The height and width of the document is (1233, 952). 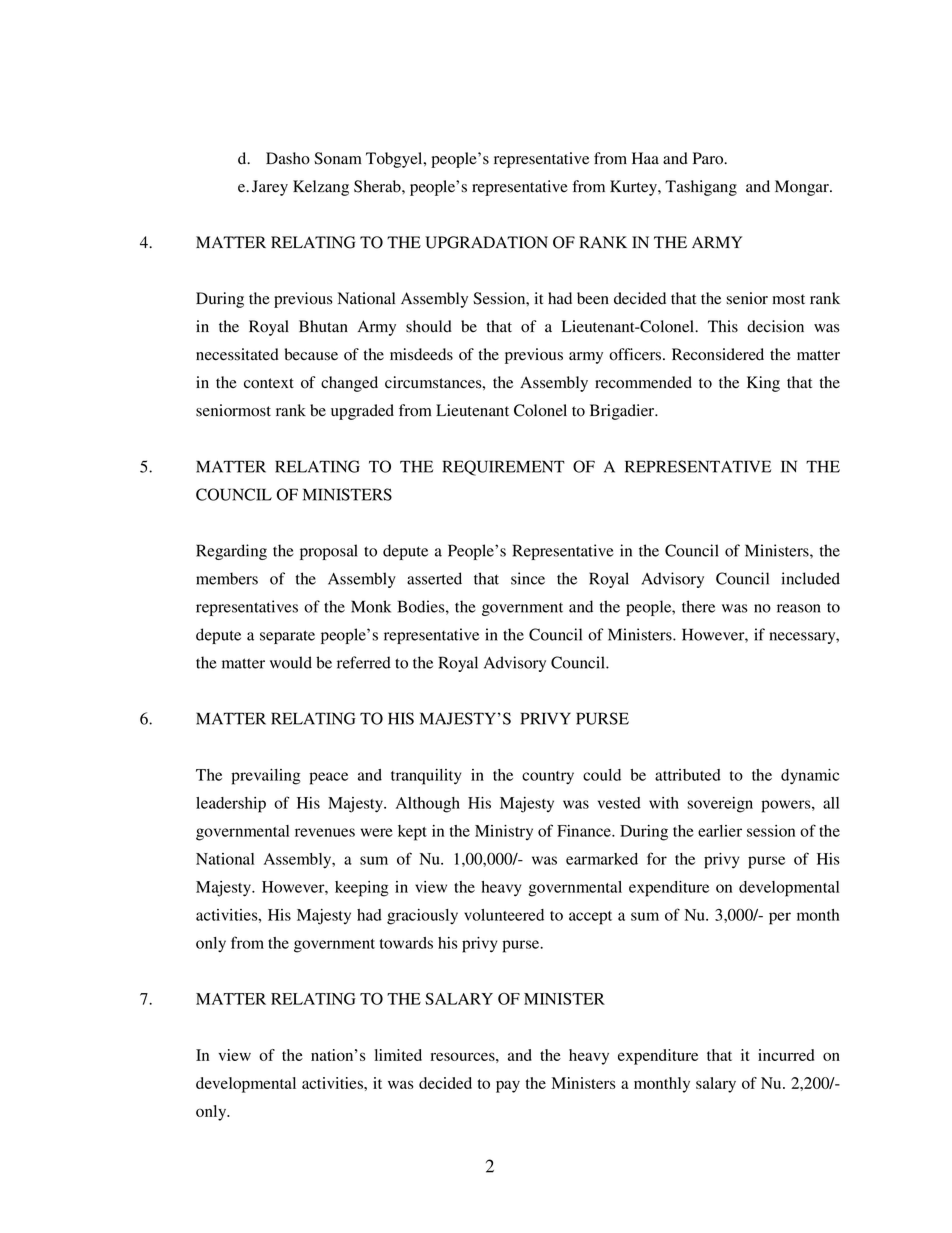 What do you see at coordinates (323, 326) in the document?
I see `Bhutan` at bounding box center [323, 326].
